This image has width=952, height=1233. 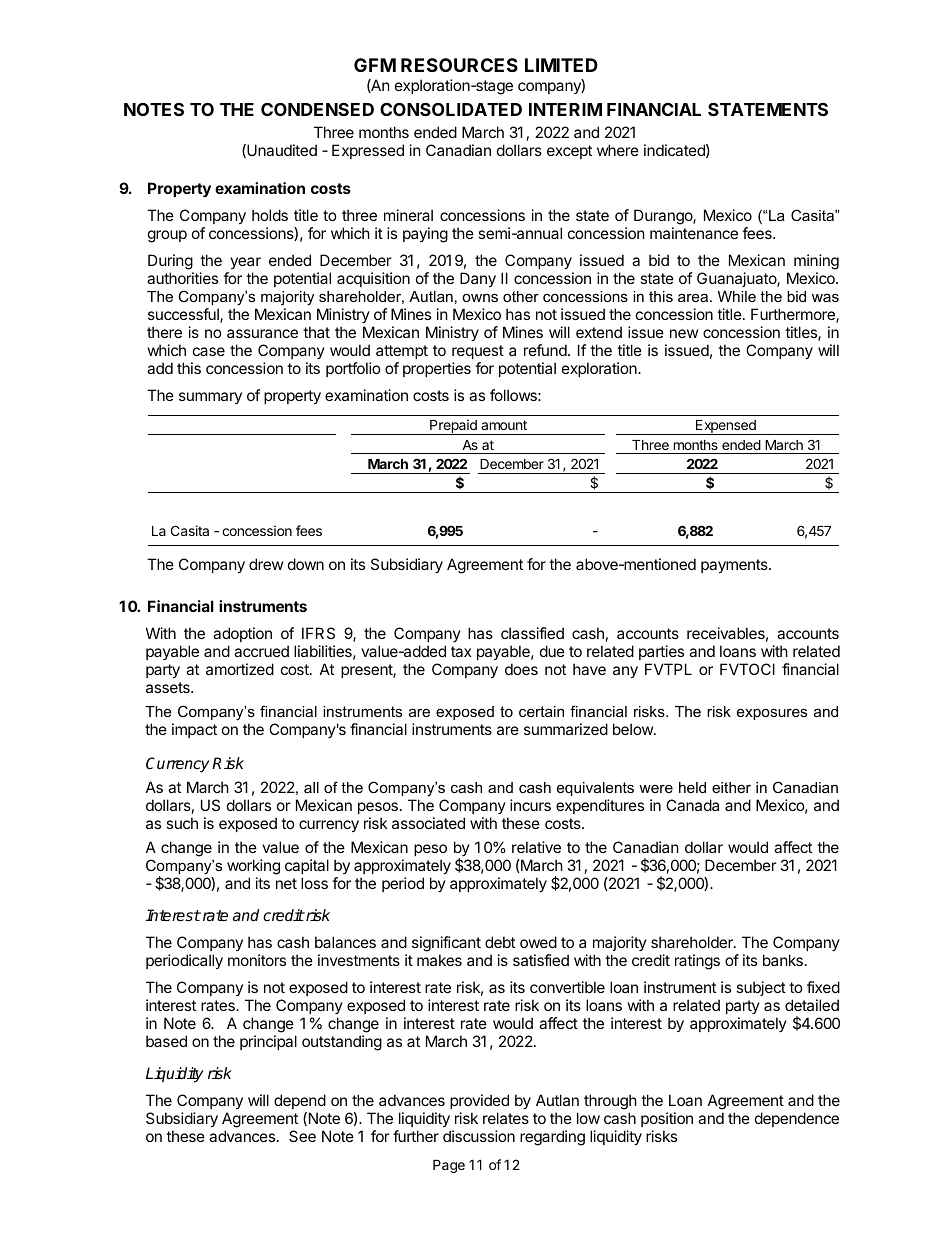 I want to click on classified, so click(x=532, y=633).
